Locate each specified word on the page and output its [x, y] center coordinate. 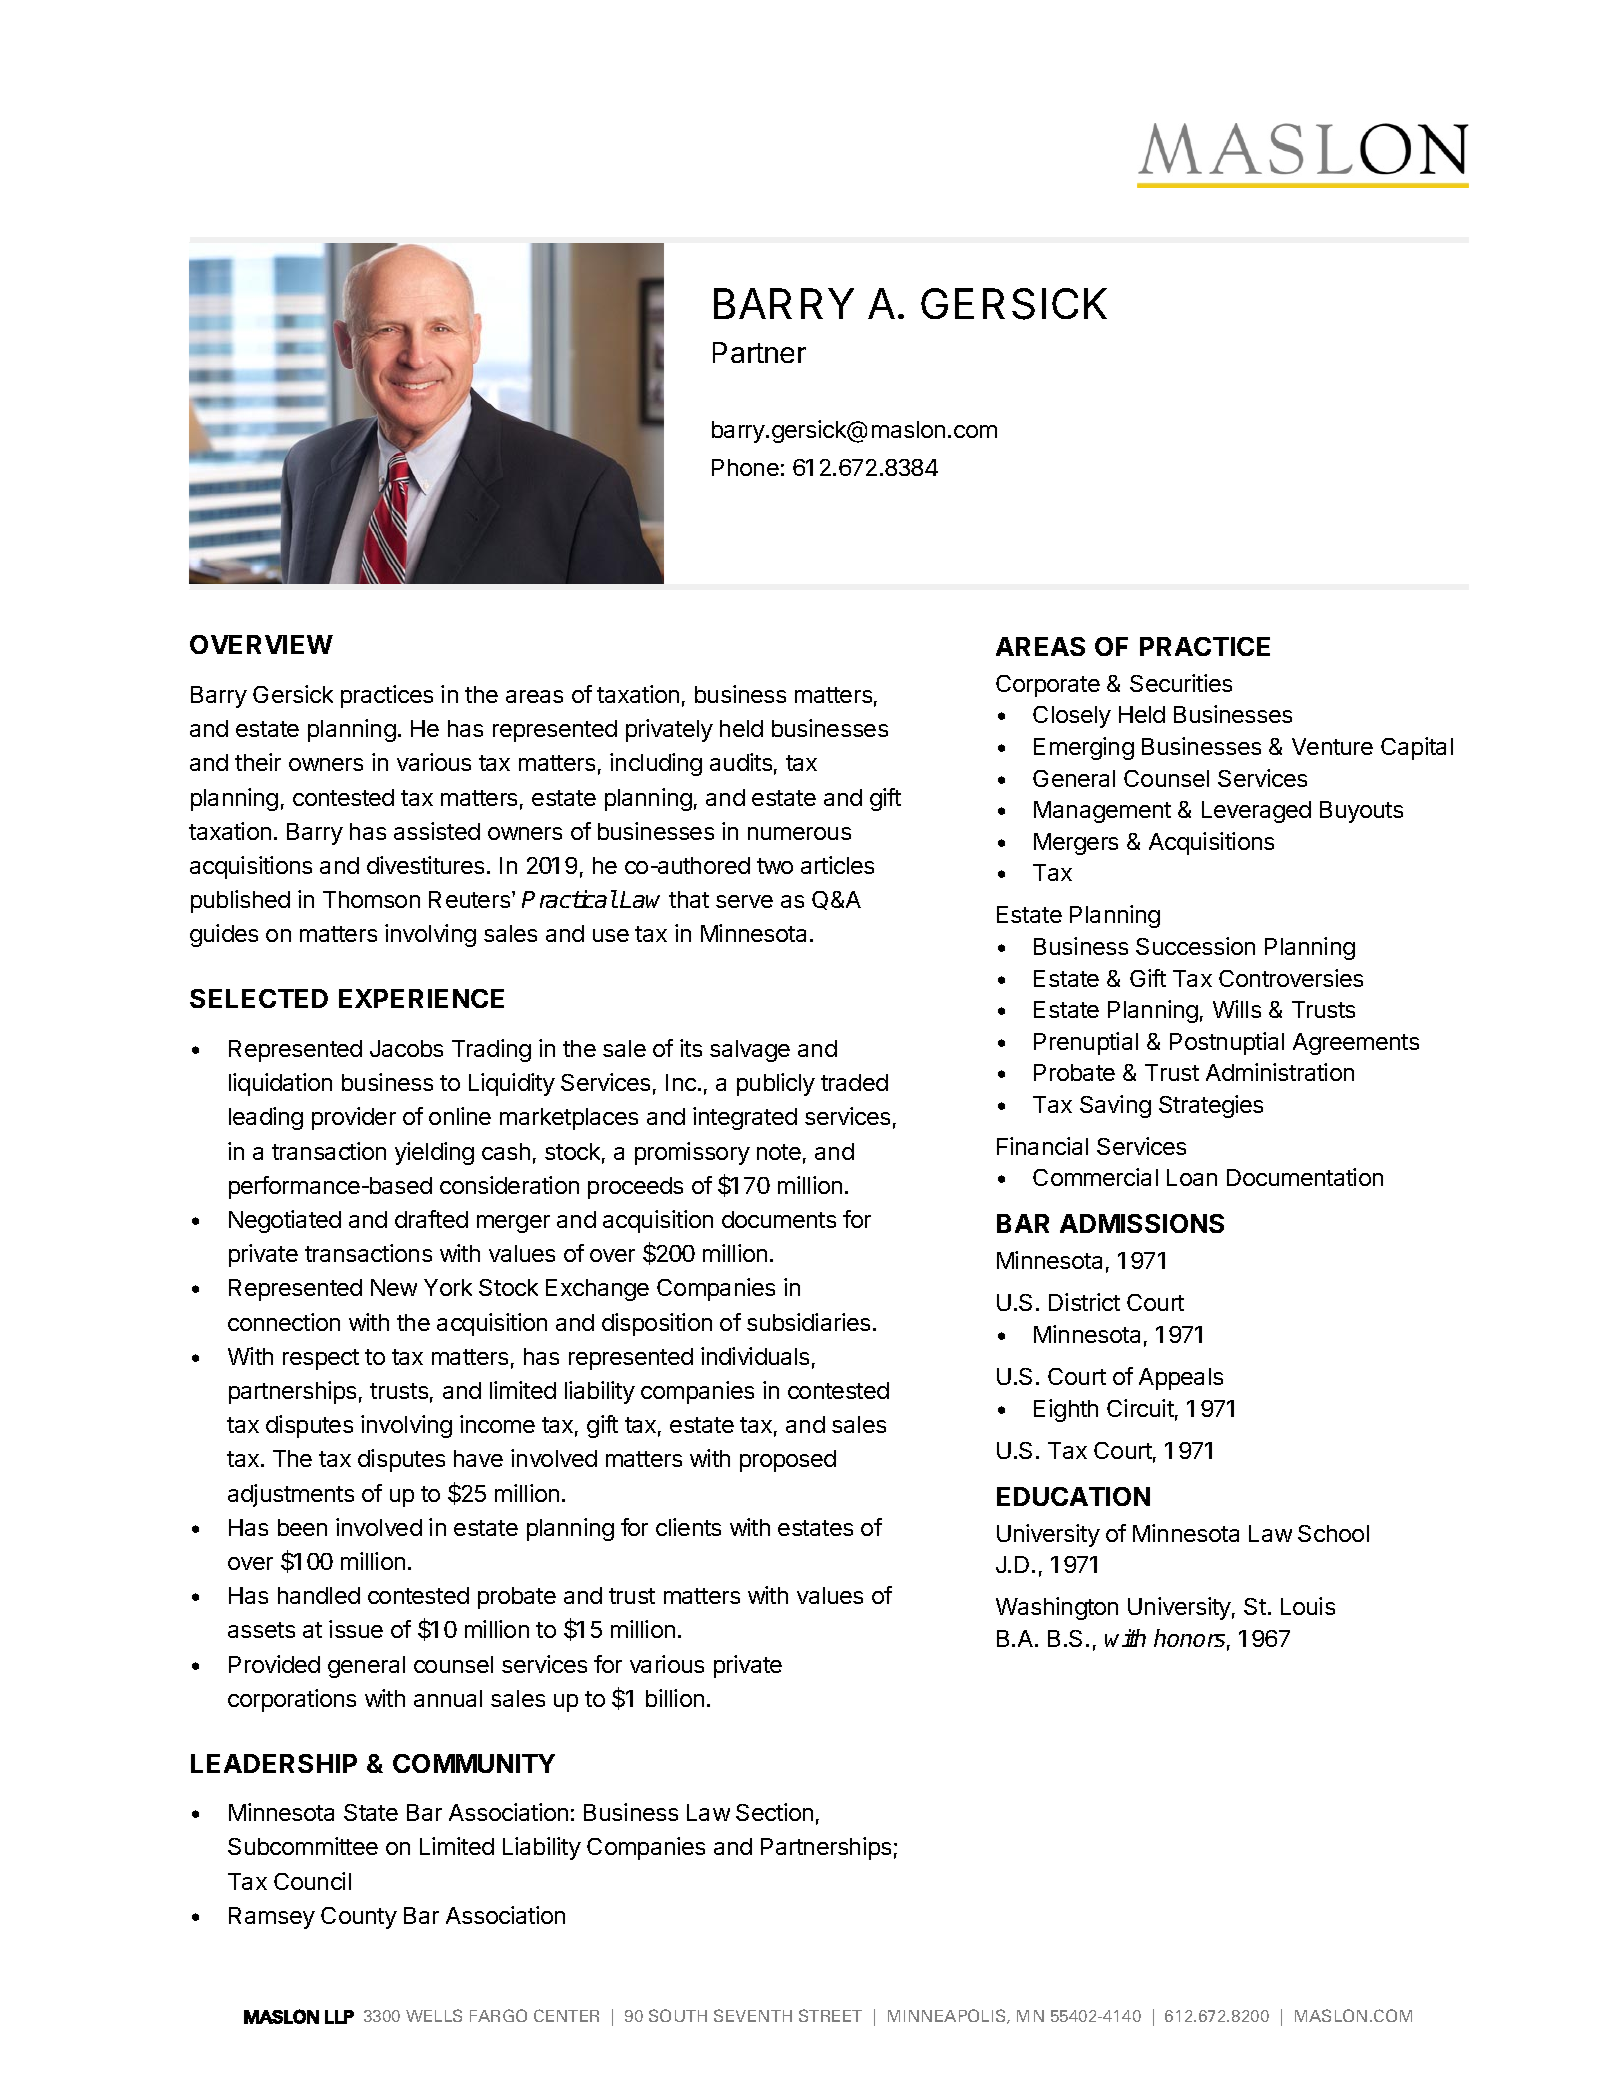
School [1333, 1533]
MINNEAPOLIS [948, 2016]
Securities [1181, 683]
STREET [830, 2015]
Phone [745, 467]
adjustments [291, 1495]
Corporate [1048, 686]
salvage [750, 1051]
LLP [339, 2017]
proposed [788, 1461]
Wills [1237, 1009]
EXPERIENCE [421, 998]
